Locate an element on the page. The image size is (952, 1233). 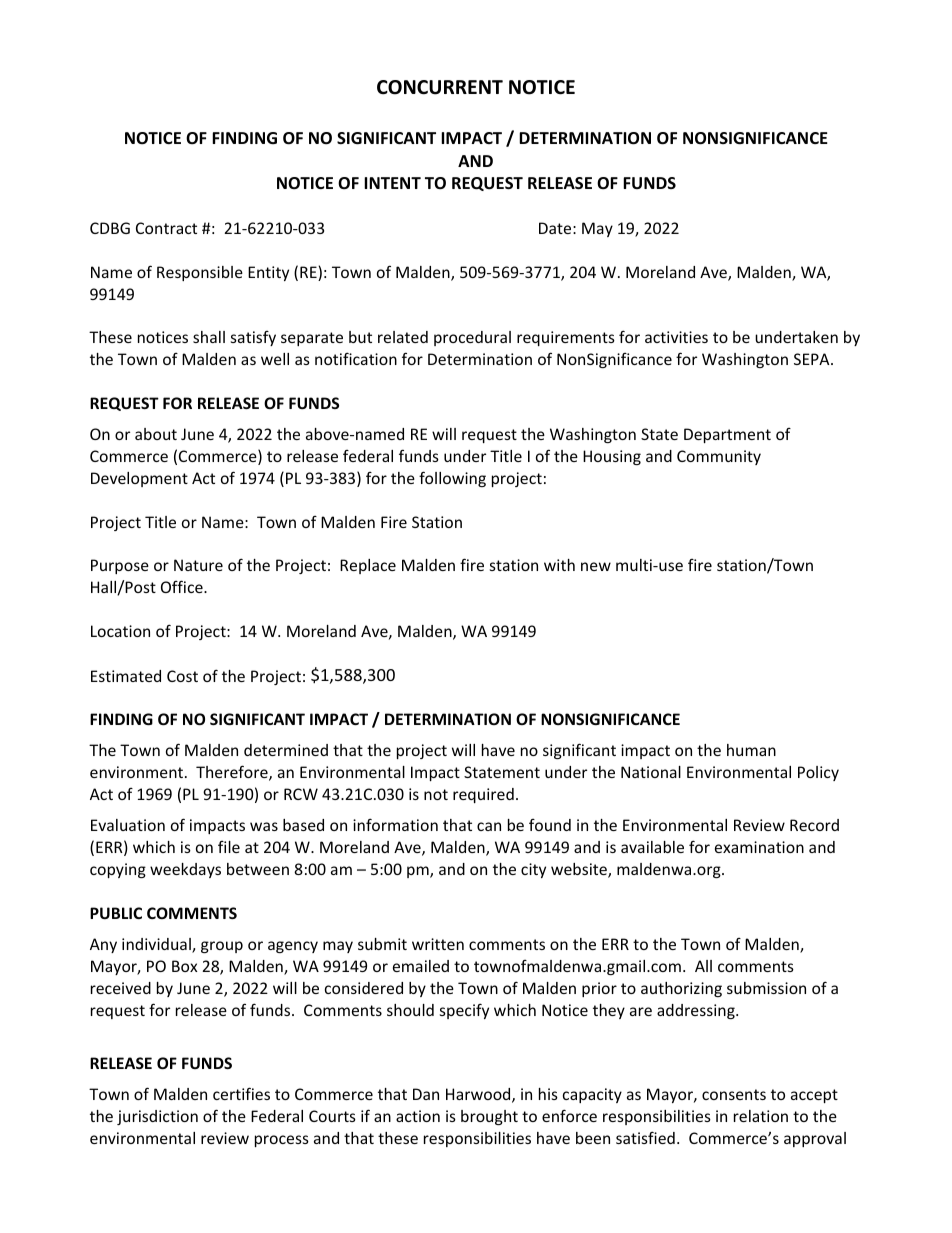
CONCURRENT is located at coordinates (440, 87).
